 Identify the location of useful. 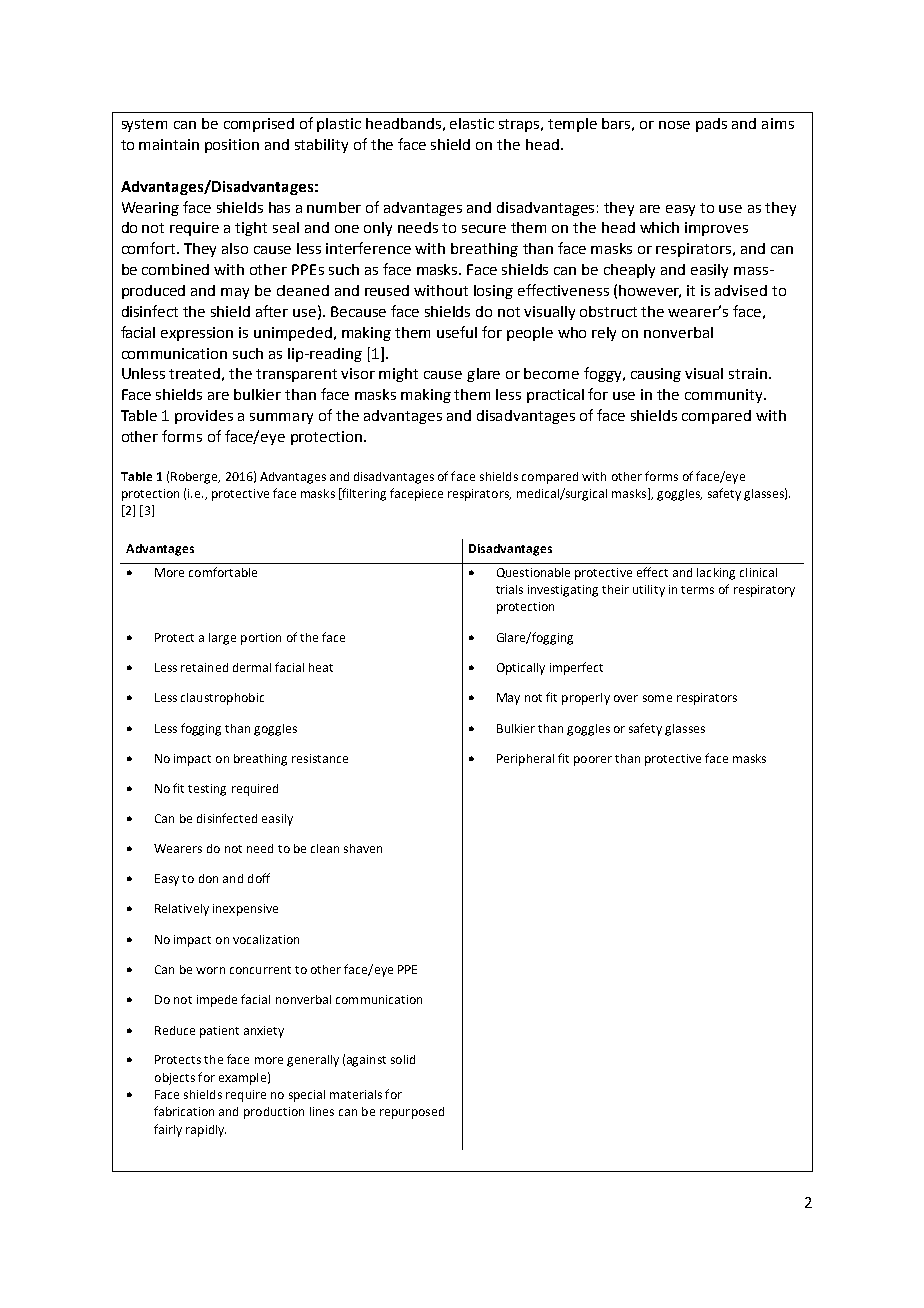
(457, 332).
